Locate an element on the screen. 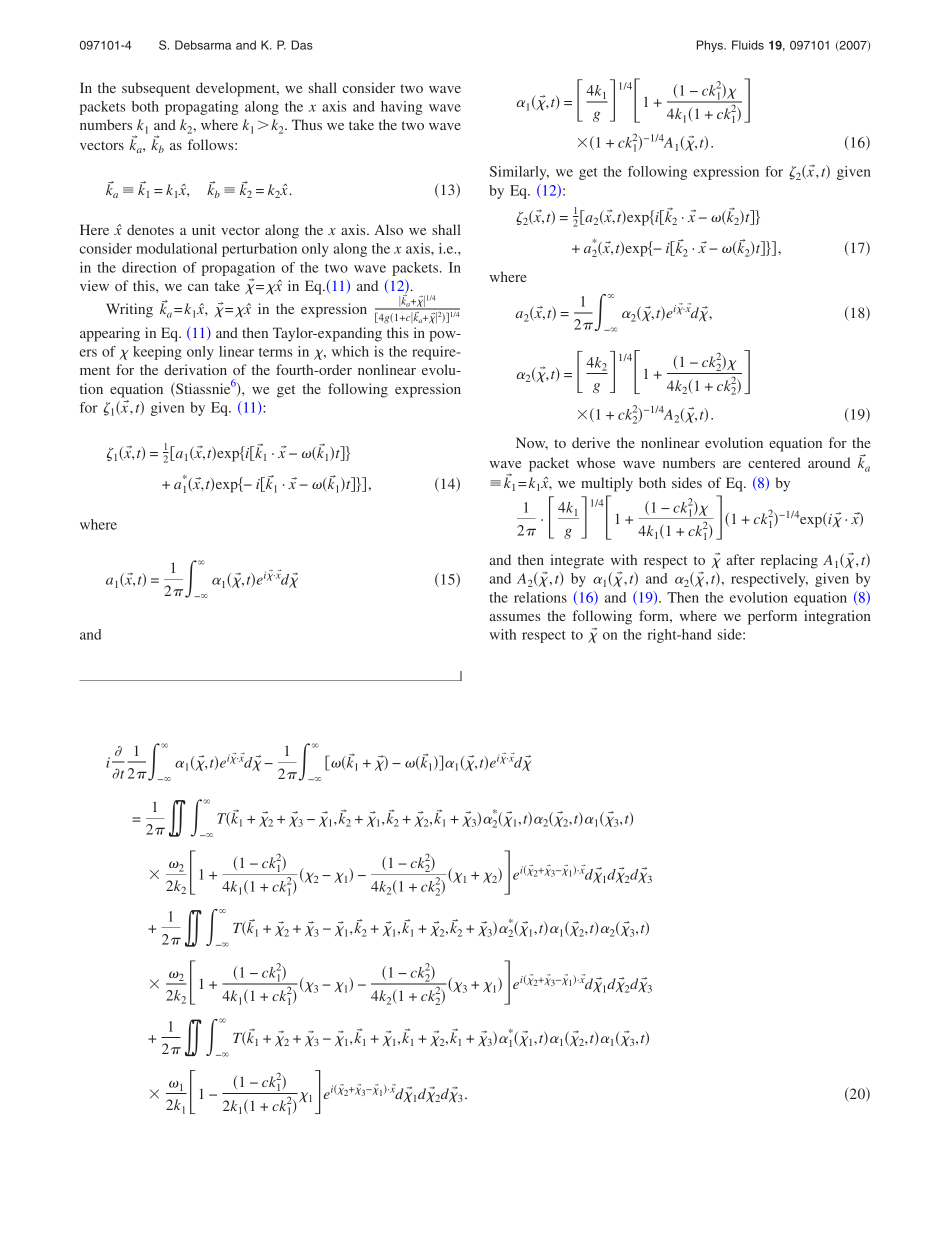 The image size is (952, 1233). multiply is located at coordinates (607, 484).
